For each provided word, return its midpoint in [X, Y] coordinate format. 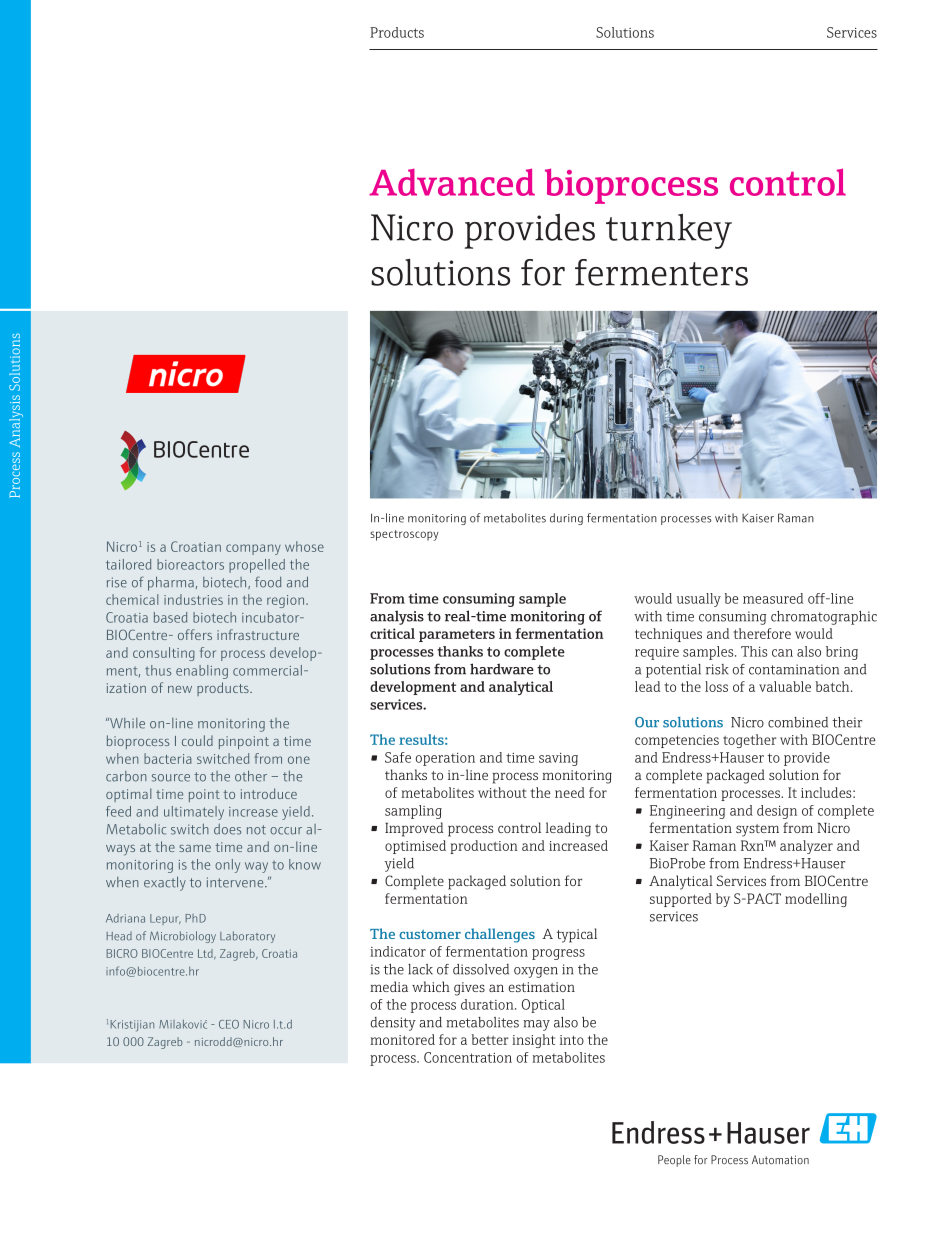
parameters [457, 635]
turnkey [669, 231]
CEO [229, 1024]
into [572, 1040]
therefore [762, 633]
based [170, 617]
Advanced [452, 182]
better [490, 1039]
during [566, 519]
